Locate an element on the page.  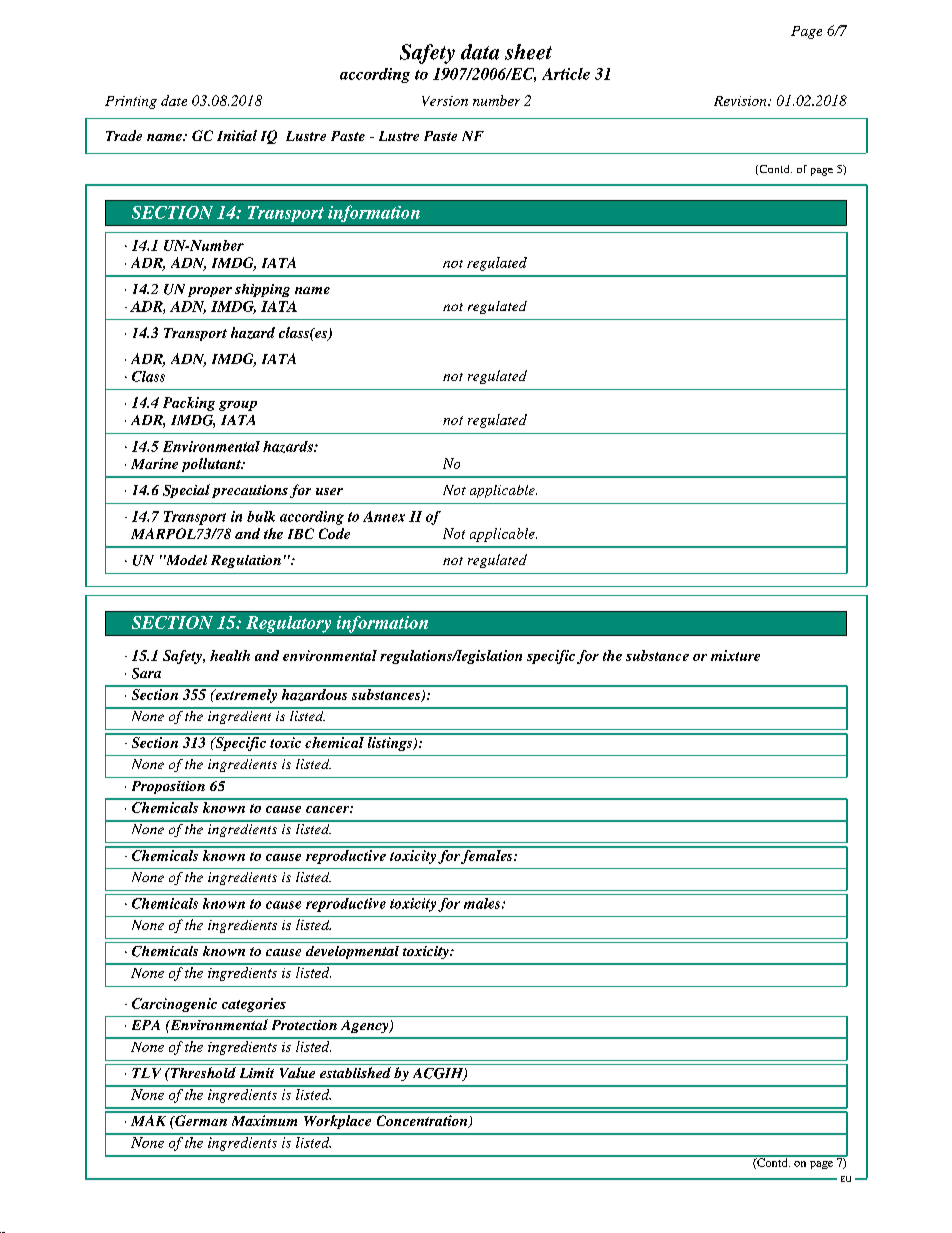
Sara is located at coordinates (146, 673).
